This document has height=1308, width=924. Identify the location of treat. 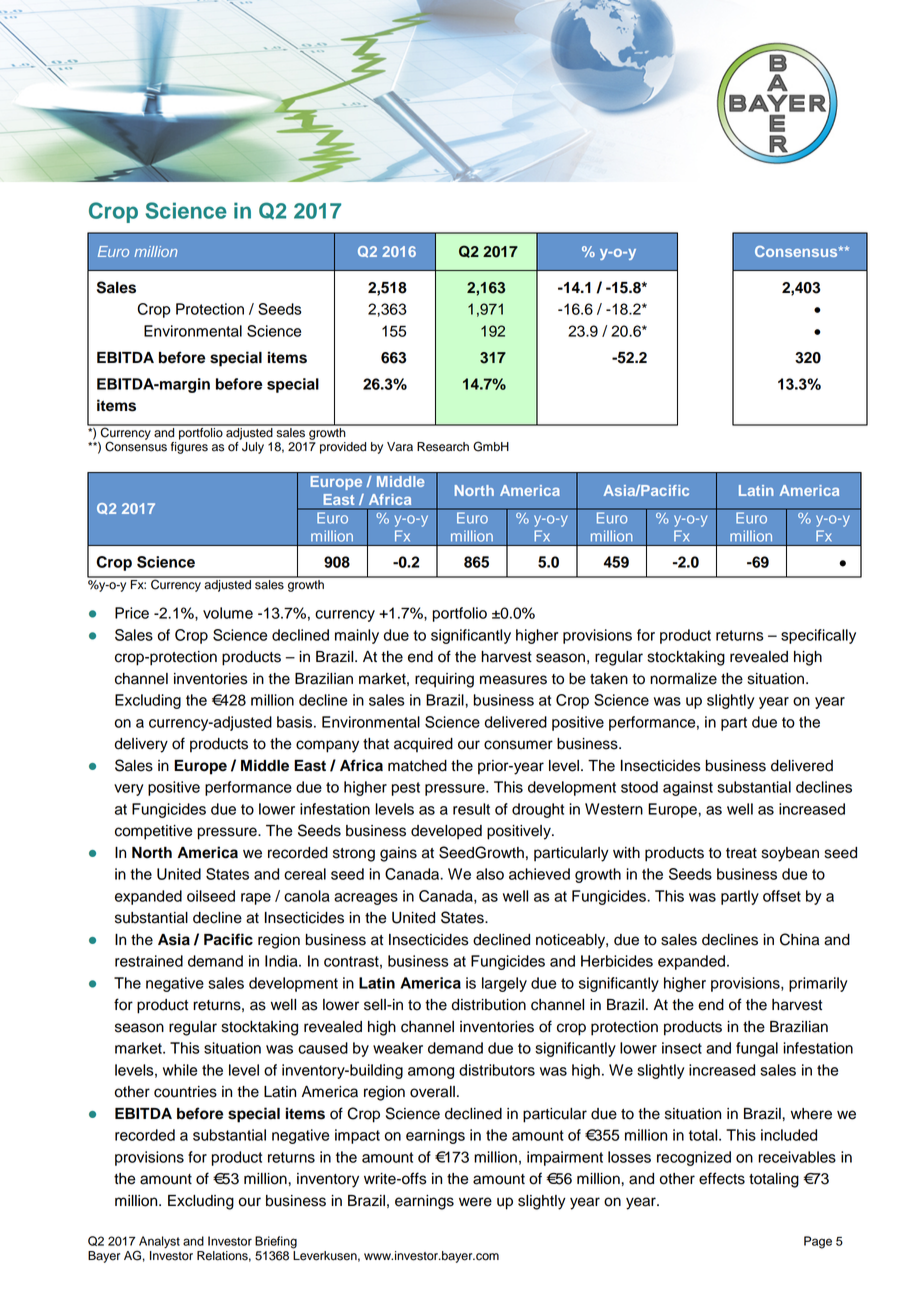
(741, 853).
